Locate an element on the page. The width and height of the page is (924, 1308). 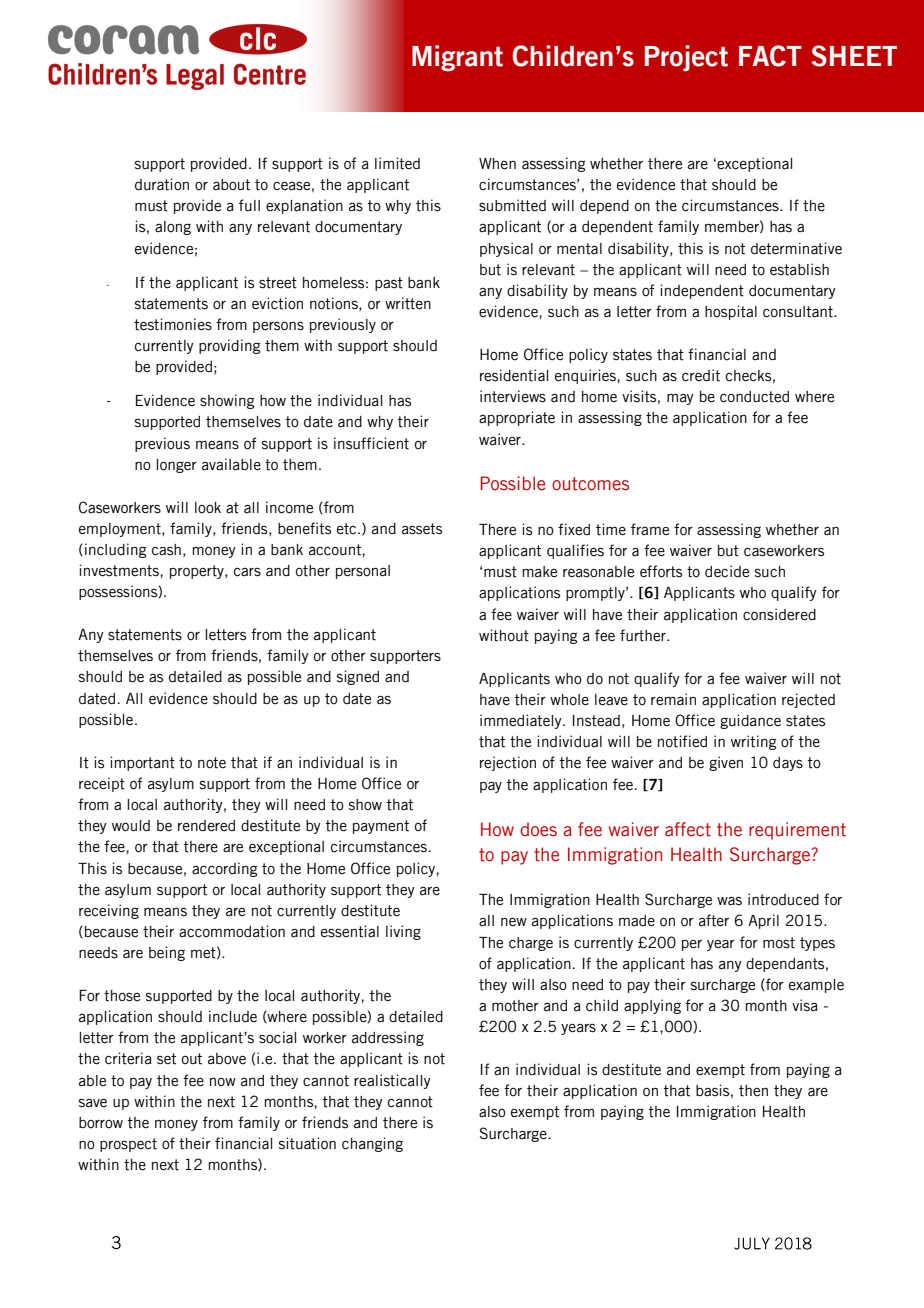
requirement is located at coordinates (797, 831).
